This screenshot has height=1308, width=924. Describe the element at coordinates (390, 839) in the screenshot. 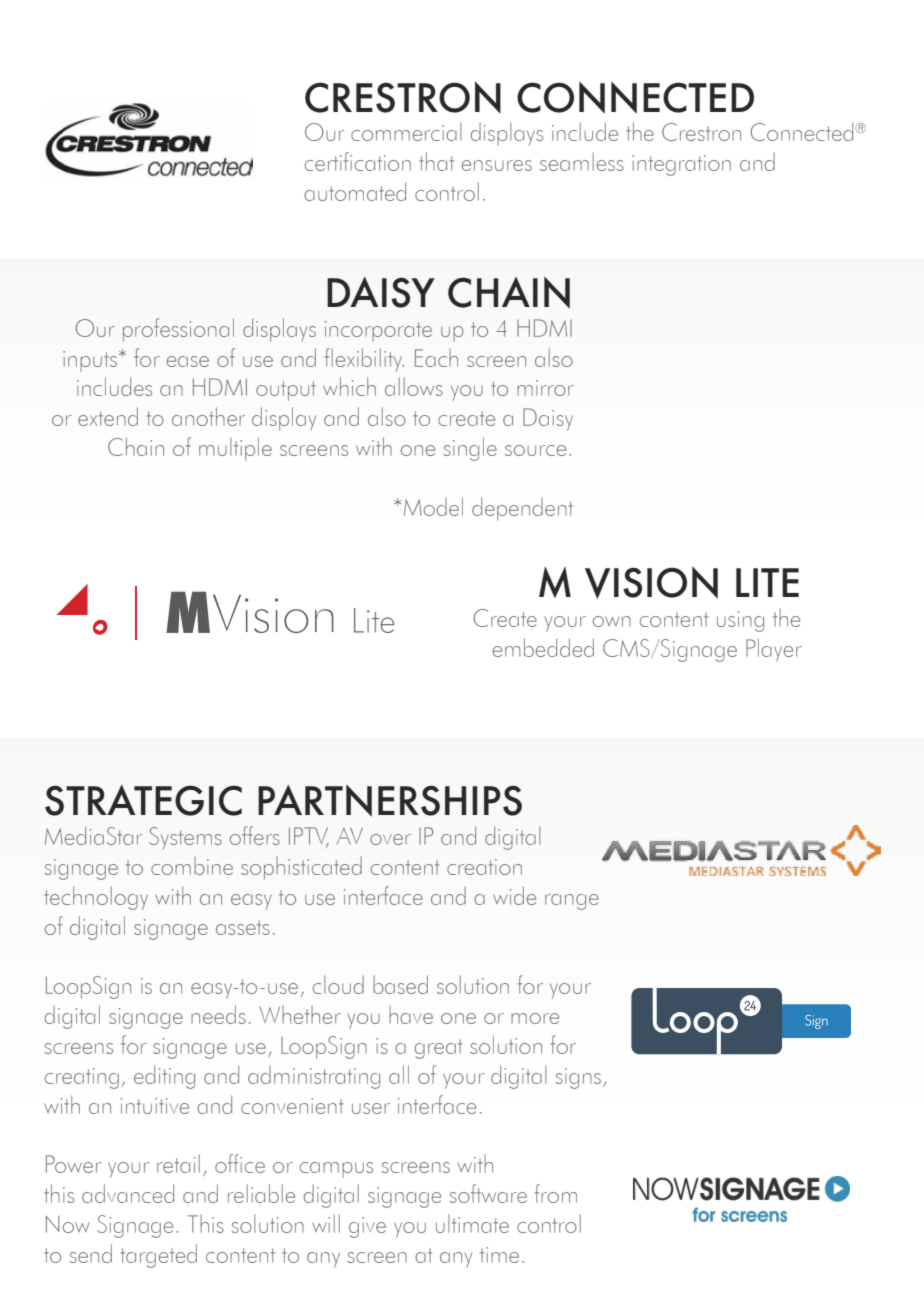

I see `over` at that location.
